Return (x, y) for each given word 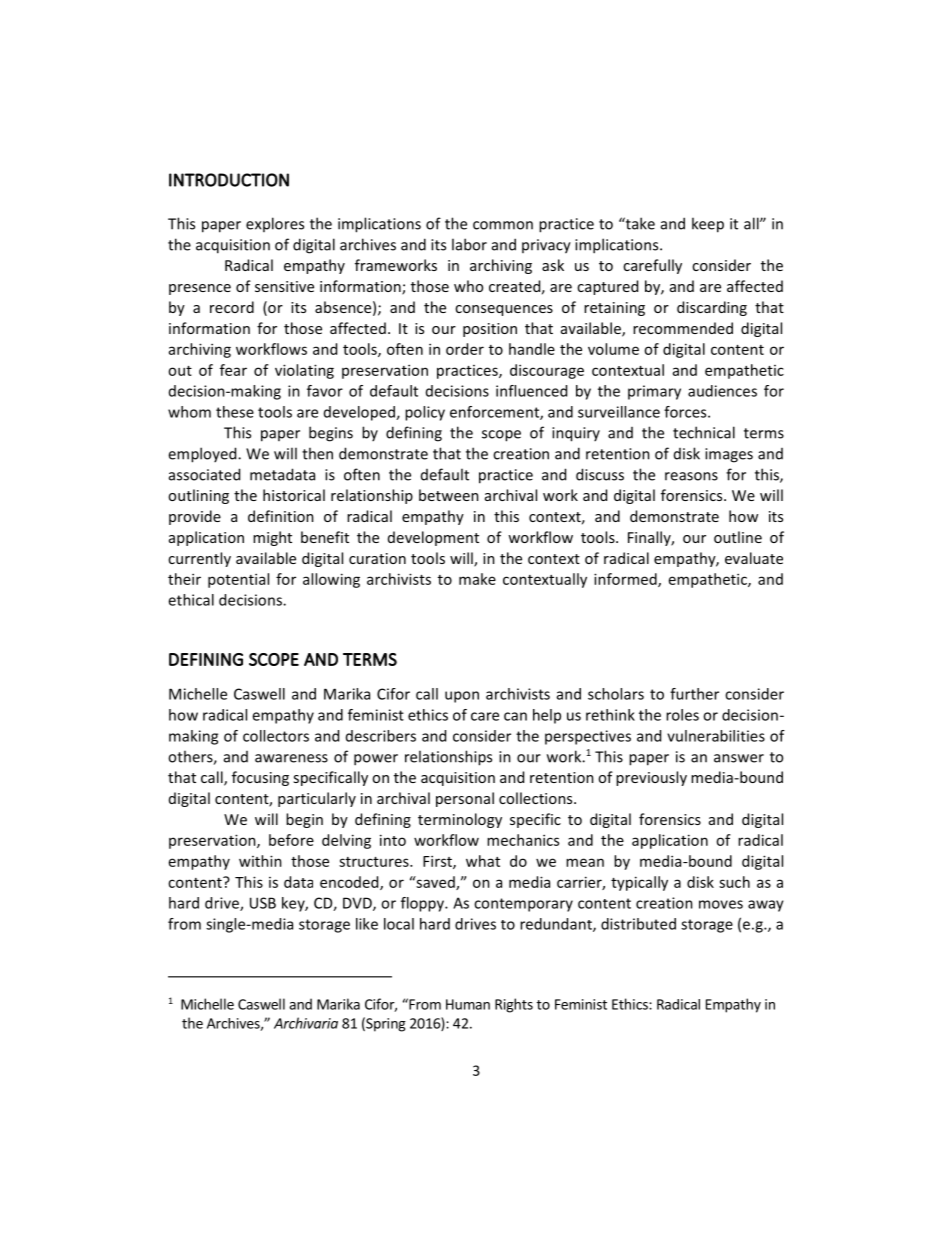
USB (263, 903)
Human (468, 1004)
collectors (276, 736)
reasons (691, 476)
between (449, 495)
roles (682, 715)
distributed (638, 924)
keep (708, 225)
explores (275, 224)
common (503, 225)
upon (462, 697)
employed (203, 455)
